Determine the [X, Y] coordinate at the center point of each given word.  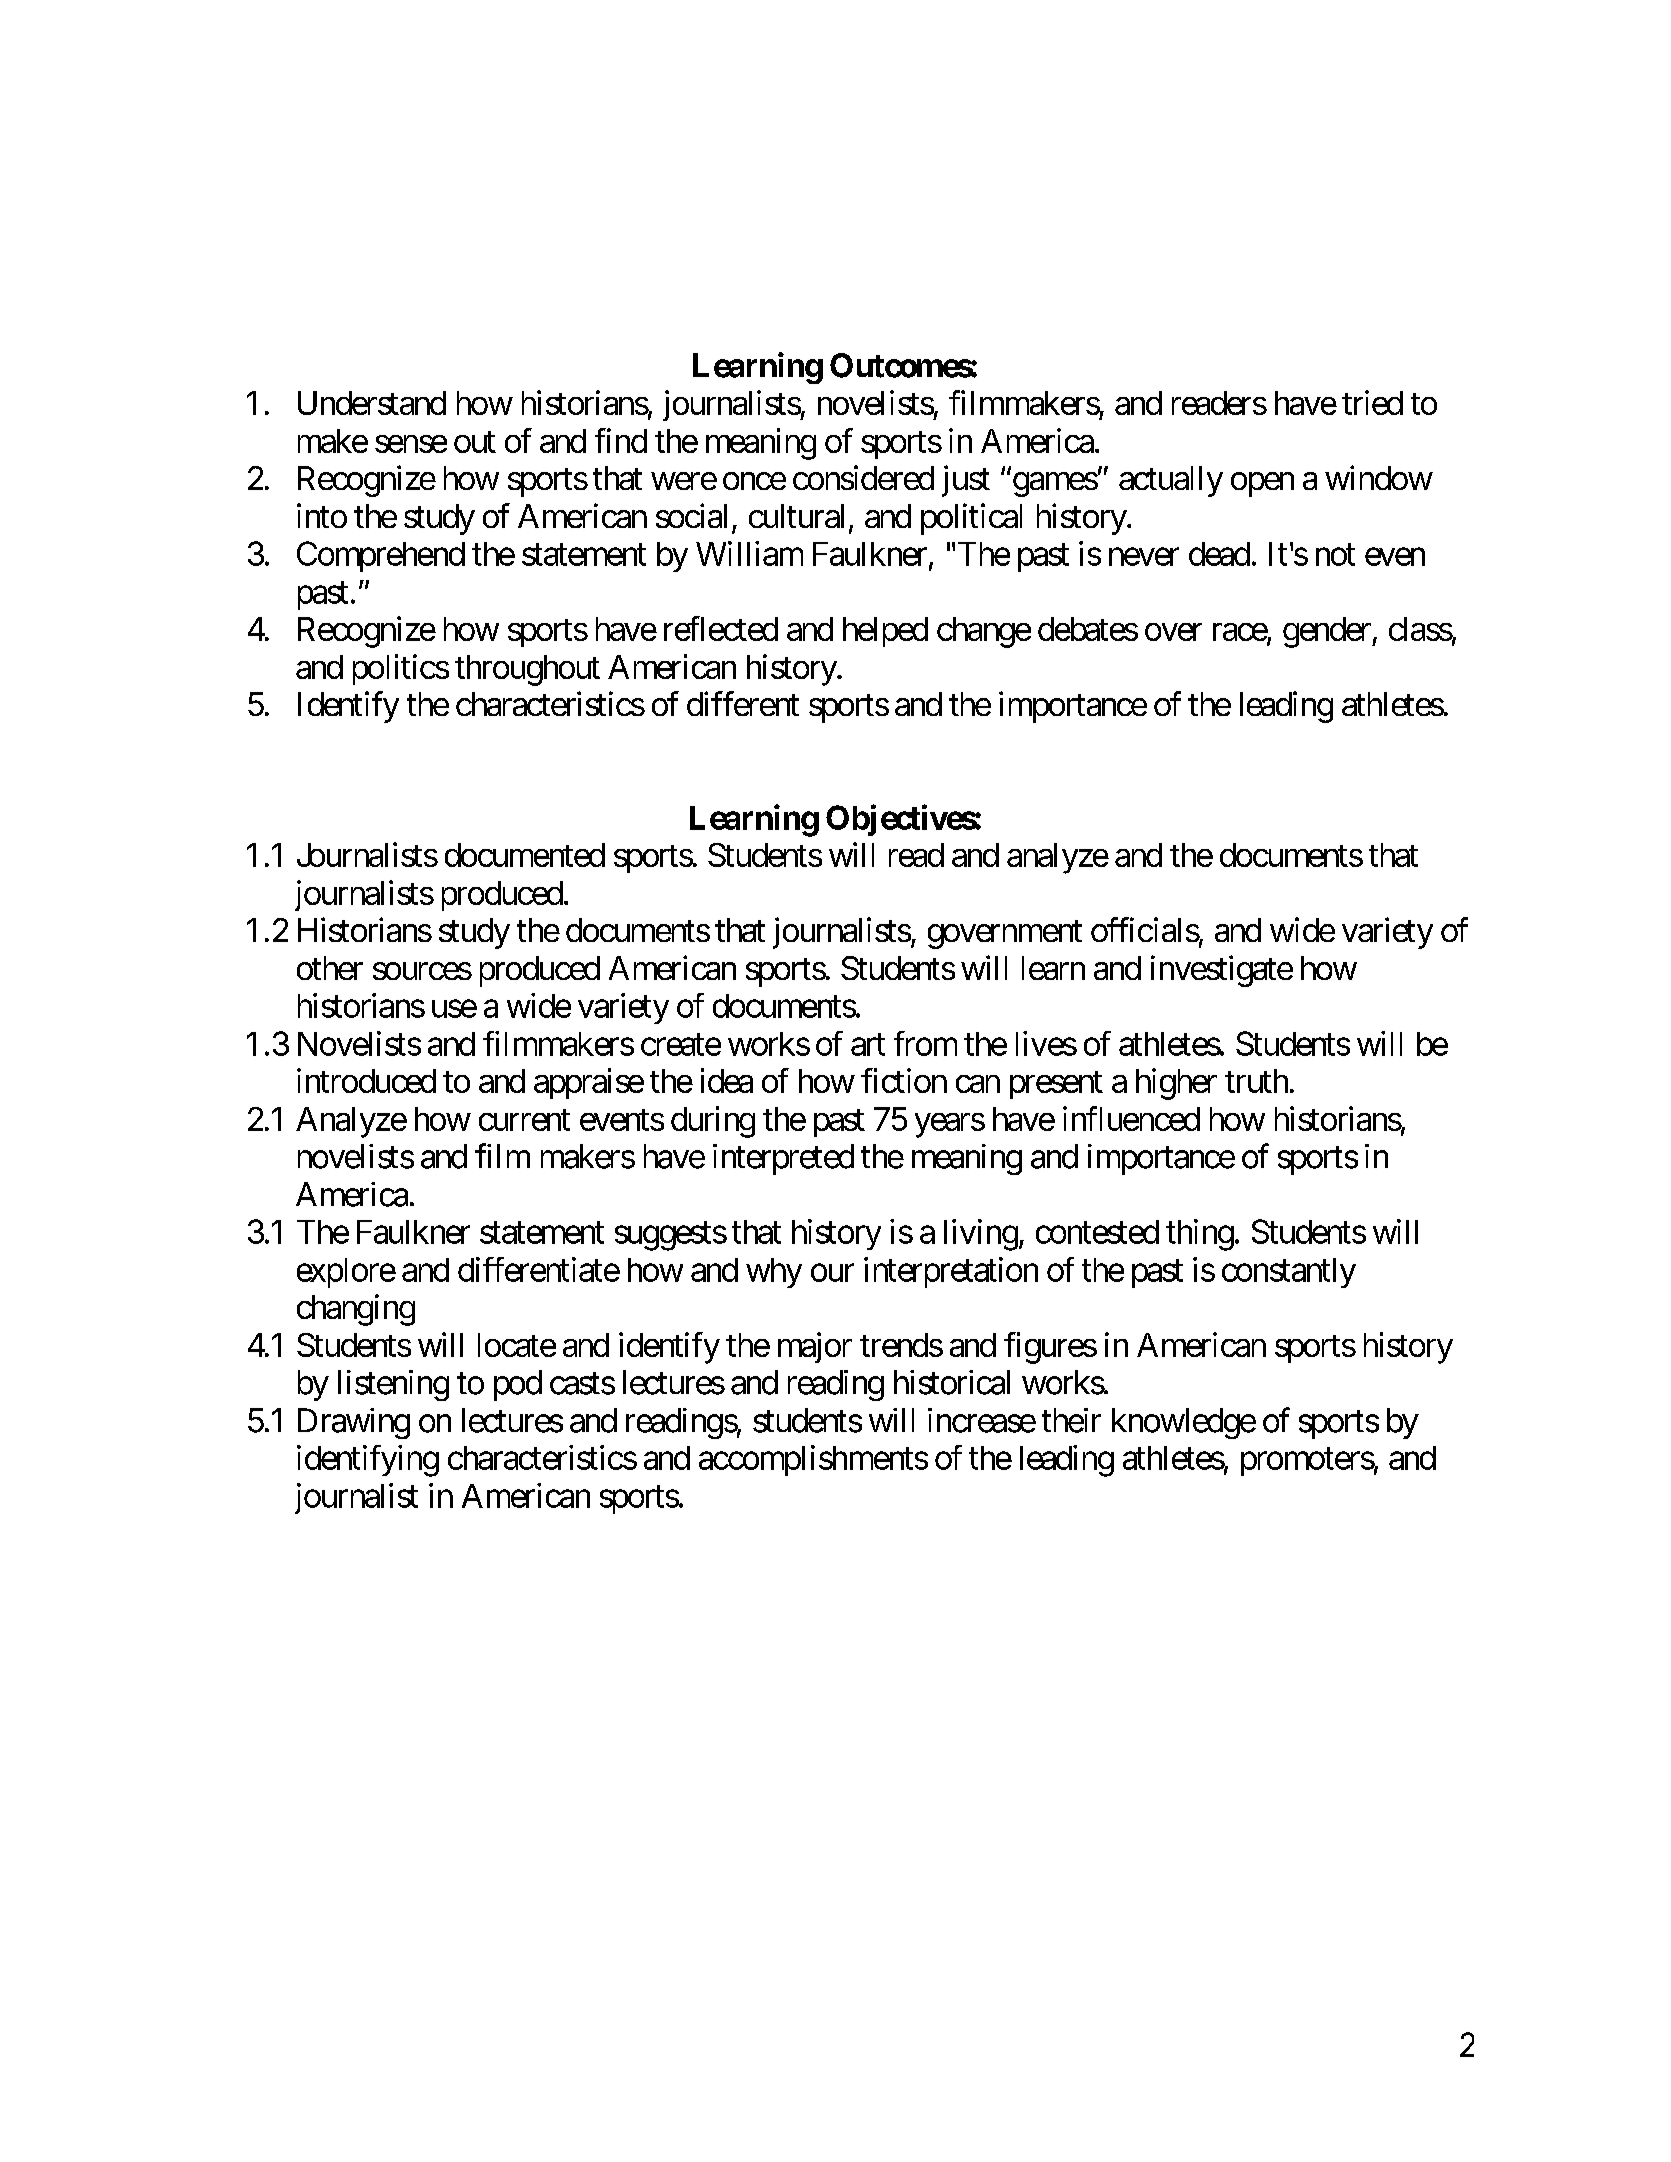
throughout [527, 670]
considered [863, 477]
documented [525, 855]
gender [1328, 632]
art [868, 1045]
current [524, 1120]
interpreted [783, 1159]
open [1262, 485]
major [815, 1347]
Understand [372, 403]
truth [1256, 1081]
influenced [1131, 1118]
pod [518, 1385]
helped [885, 632]
